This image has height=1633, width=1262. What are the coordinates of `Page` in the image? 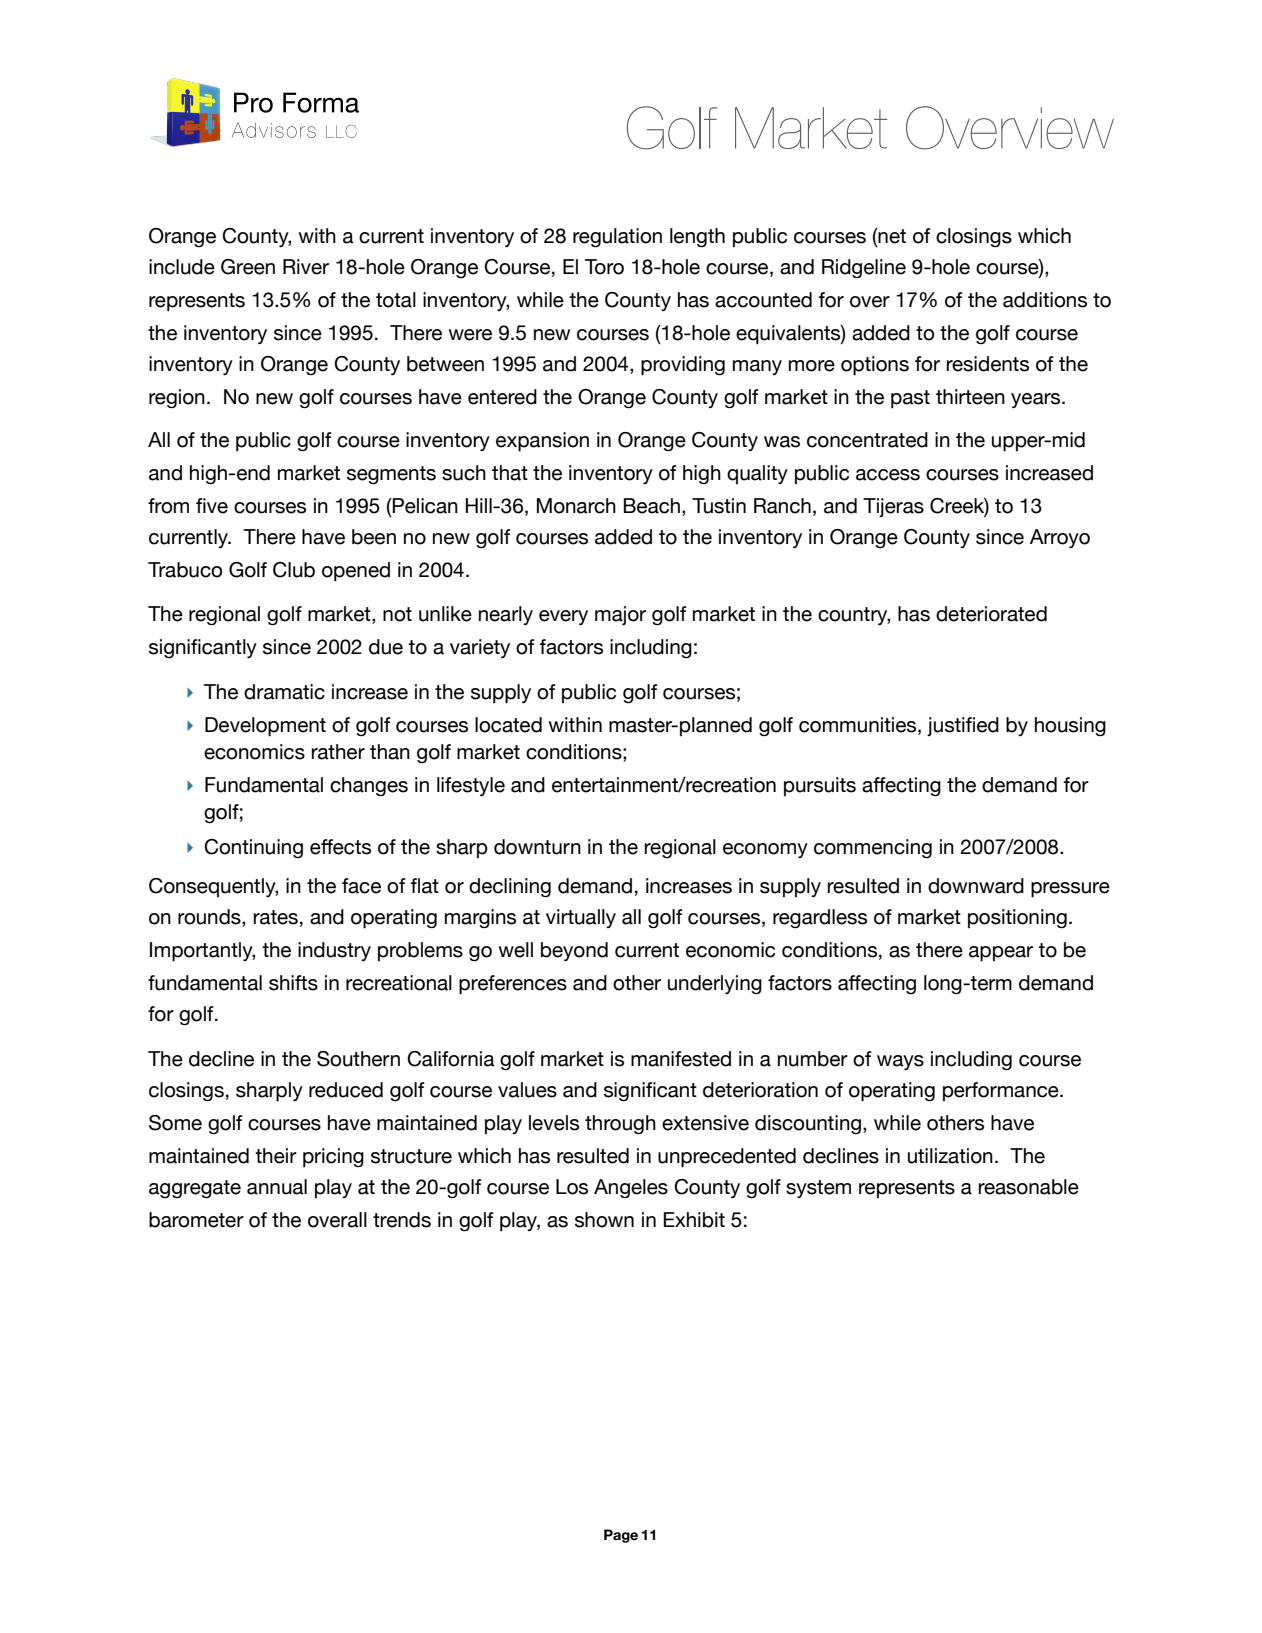 It's located at (621, 1536).
